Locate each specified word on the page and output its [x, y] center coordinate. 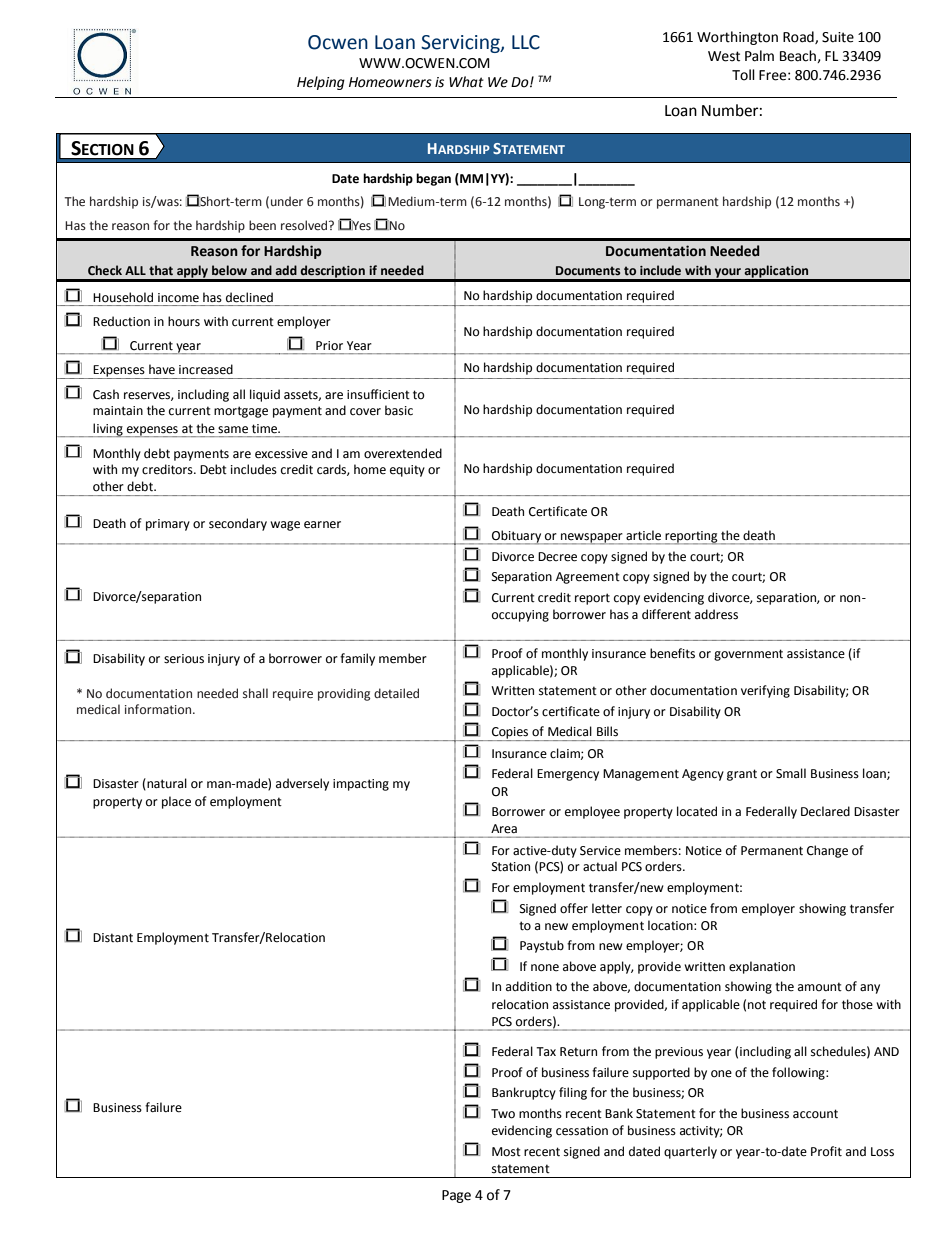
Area [504, 828]
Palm [759, 56]
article [643, 535]
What [466, 82]
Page [456, 1196]
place [176, 802]
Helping [321, 83]
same [233, 430]
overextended [403, 453]
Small [791, 773]
